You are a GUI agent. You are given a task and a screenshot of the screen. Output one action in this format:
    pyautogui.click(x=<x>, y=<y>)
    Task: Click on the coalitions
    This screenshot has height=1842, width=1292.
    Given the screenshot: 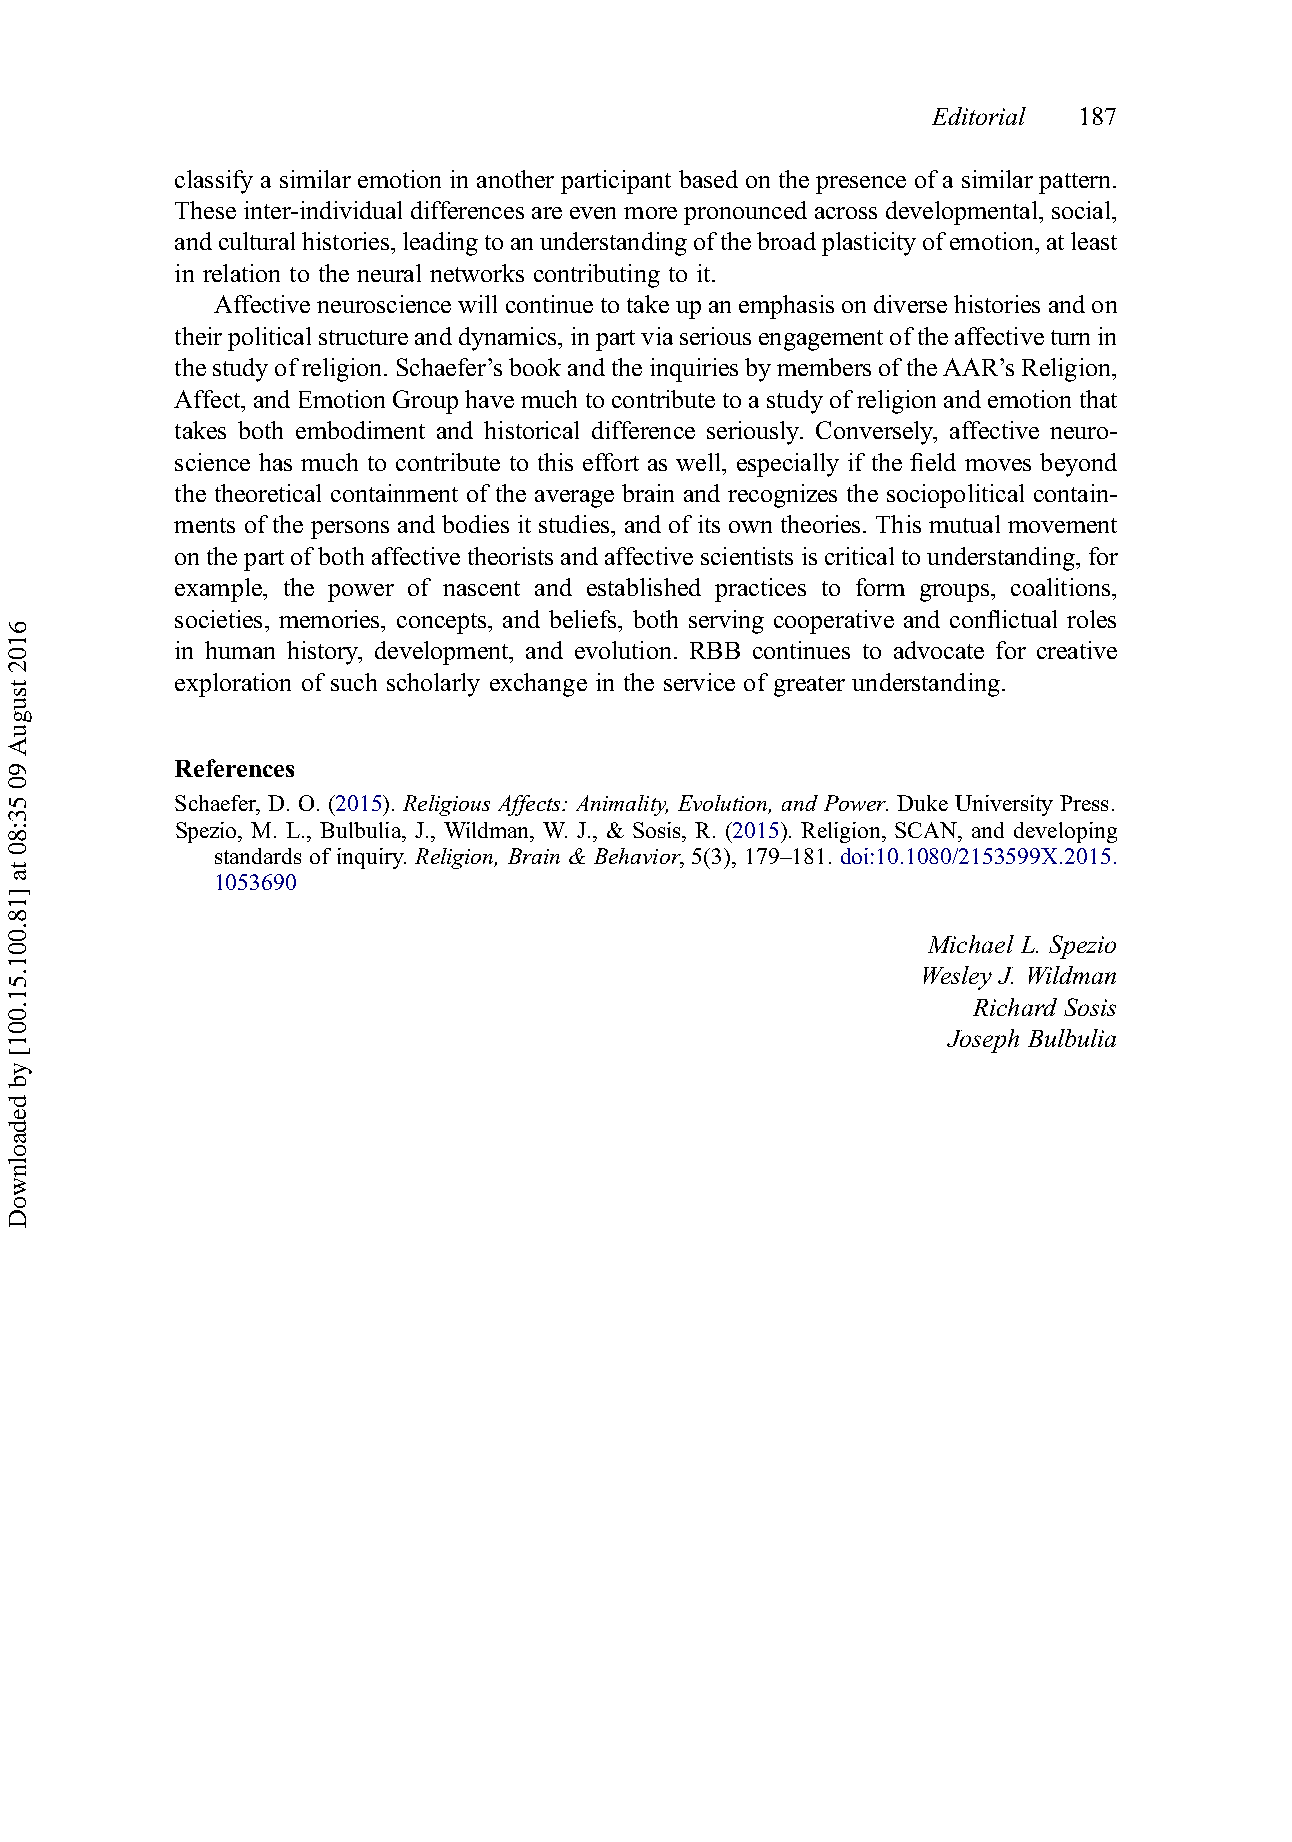 What is the action you would take?
    pyautogui.click(x=1062, y=587)
